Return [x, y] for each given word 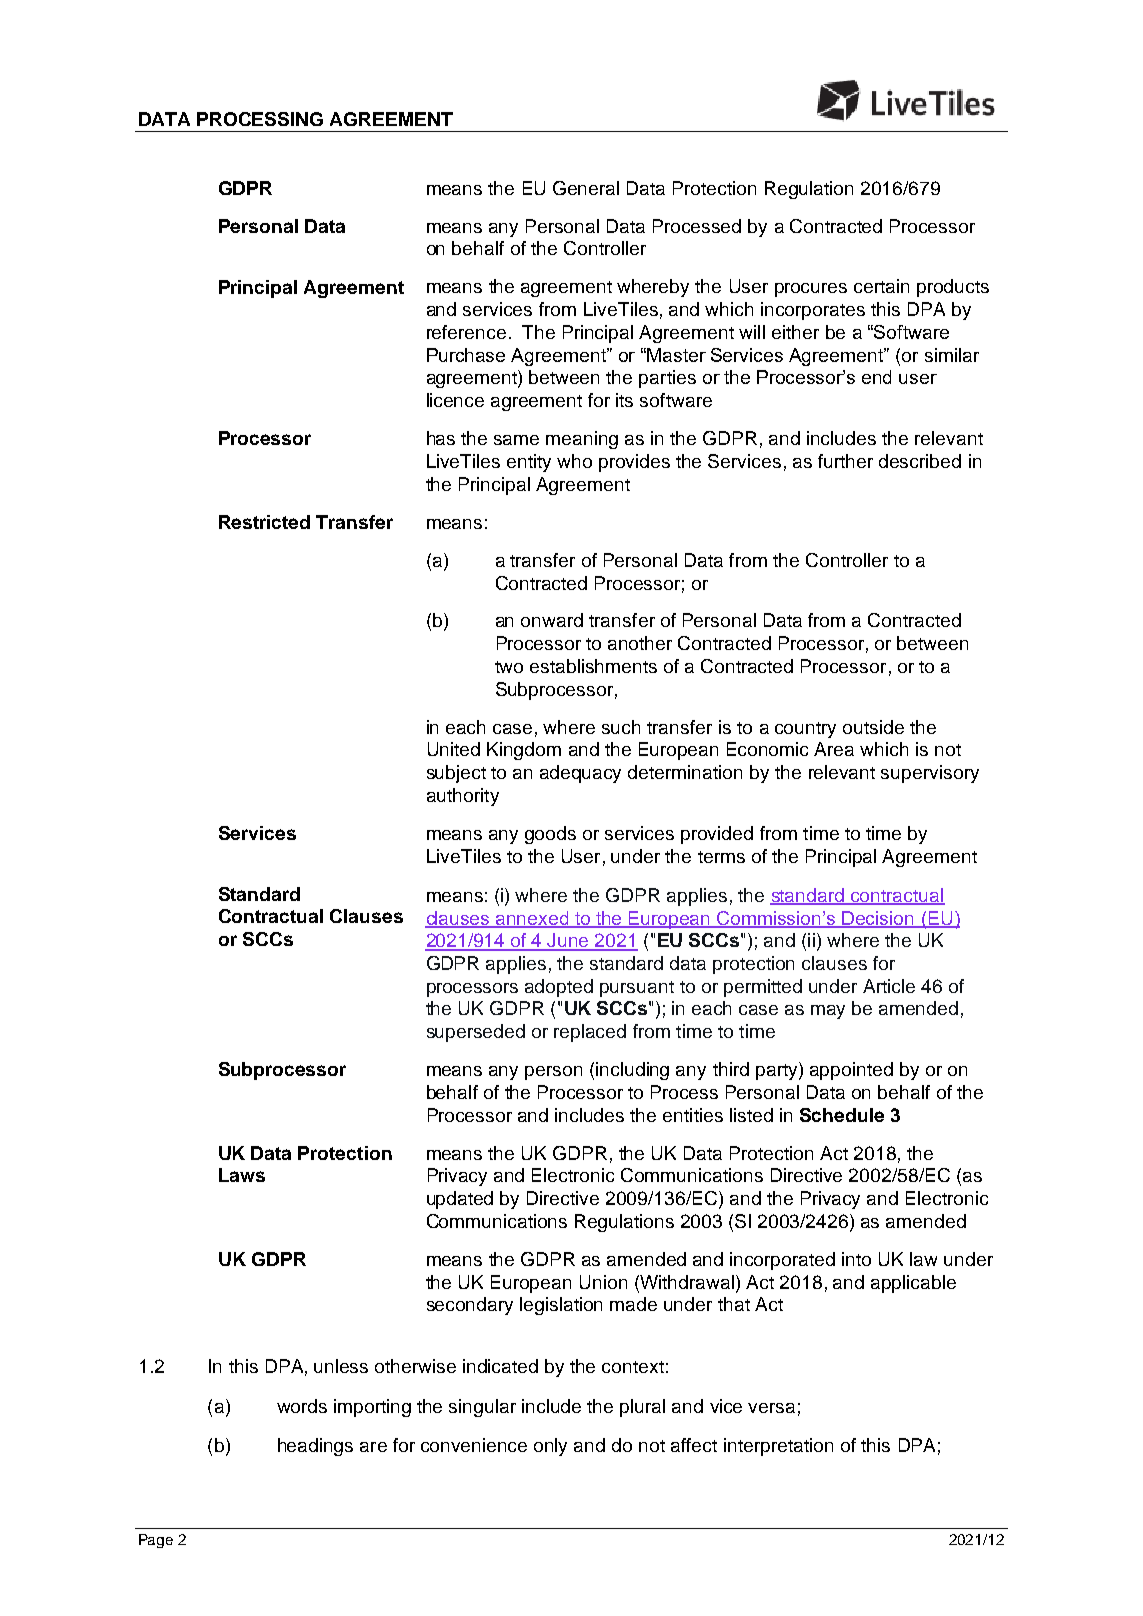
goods [550, 835]
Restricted [264, 522]
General [586, 188]
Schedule [842, 1115]
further [845, 461]
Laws [242, 1175]
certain [881, 286]
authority [463, 797]
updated [460, 1200]
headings [315, 1447]
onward [552, 620]
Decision [879, 919]
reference [466, 332]
